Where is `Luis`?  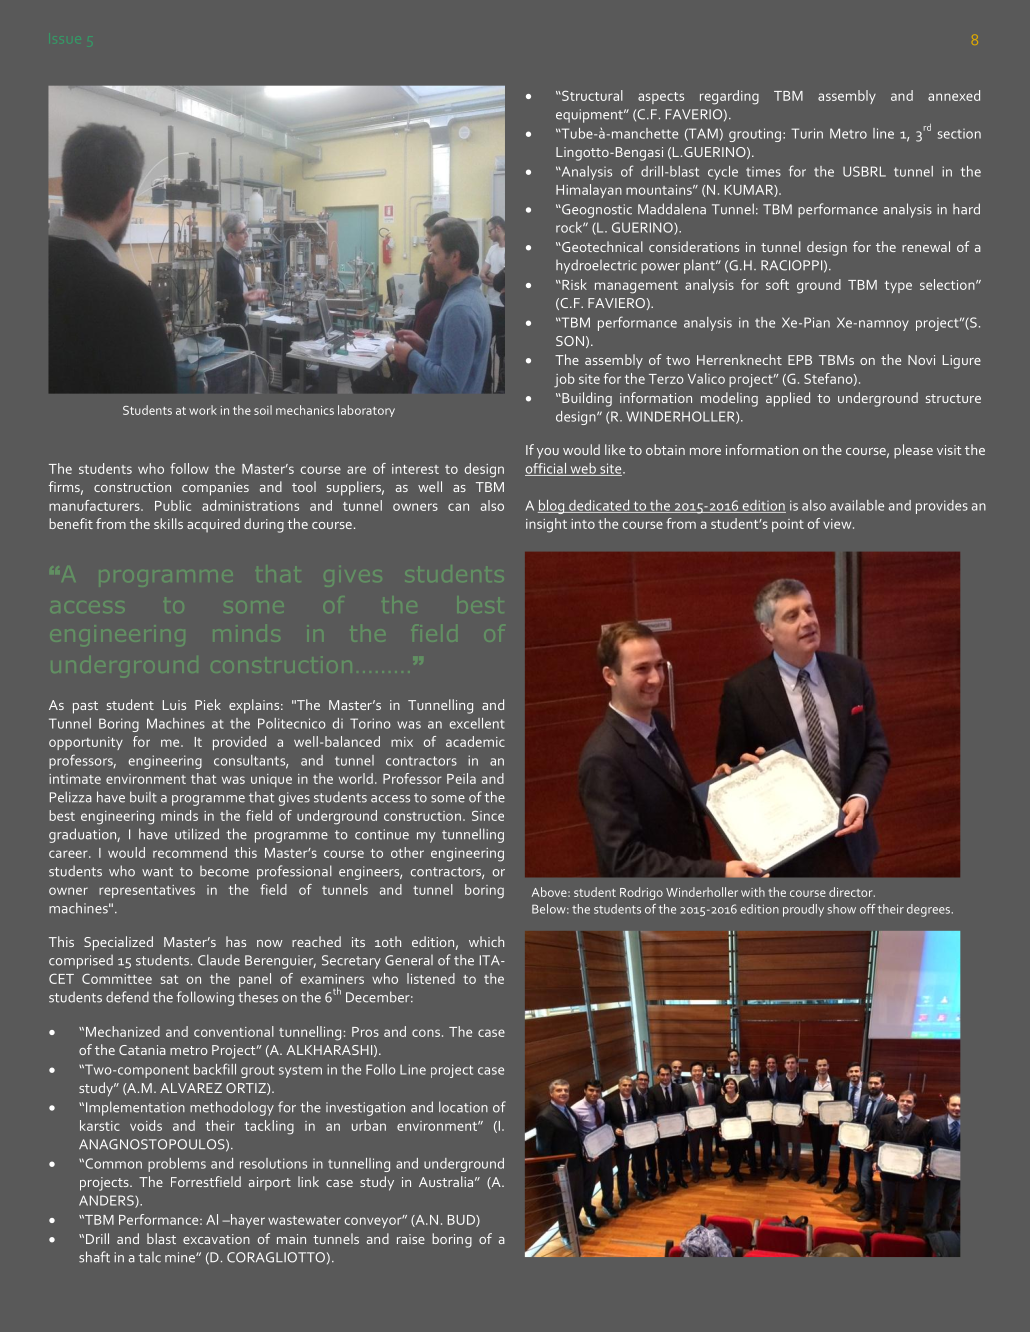 Luis is located at coordinates (174, 705).
